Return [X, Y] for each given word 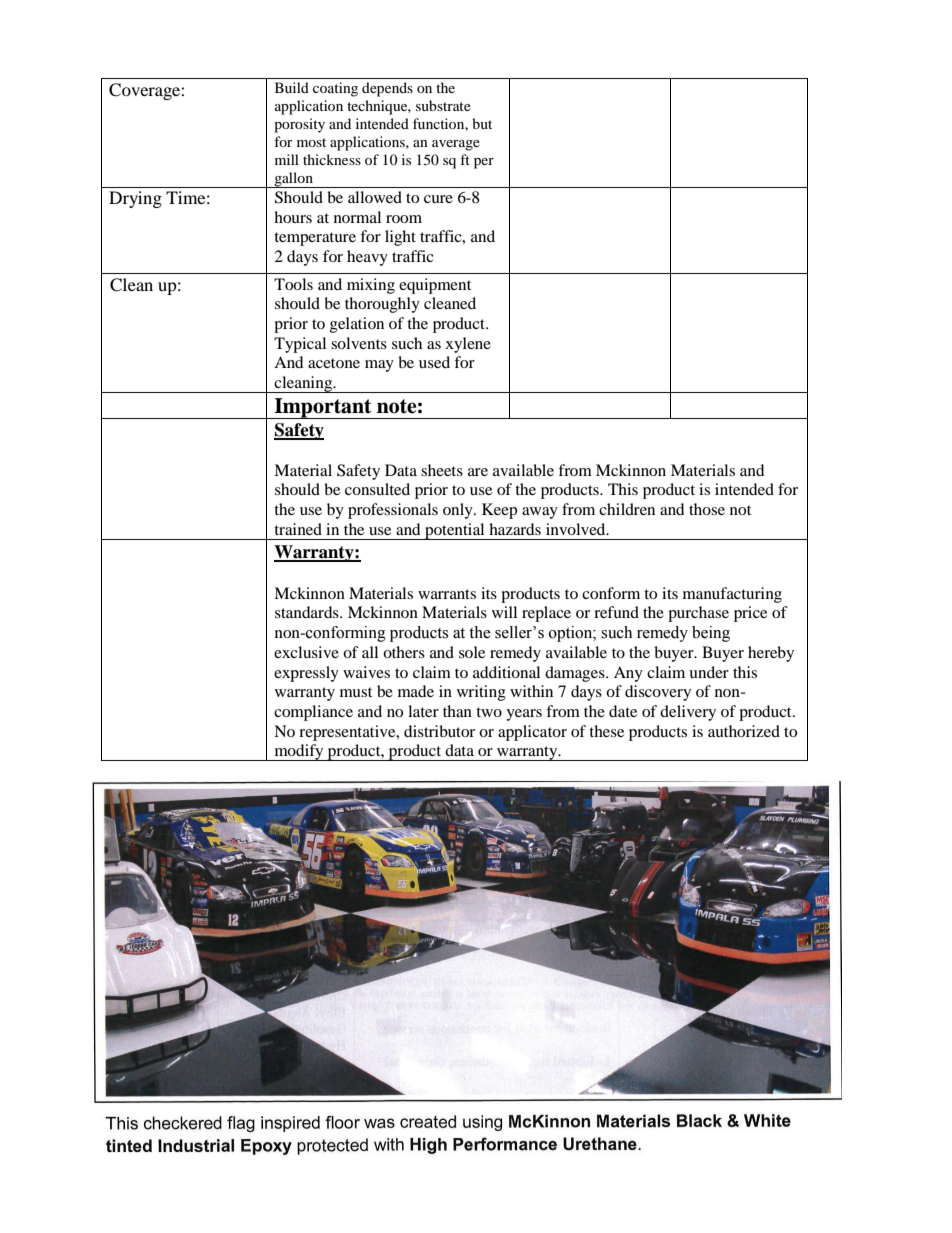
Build [292, 87]
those [707, 509]
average [456, 145]
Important [323, 408]
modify [299, 752]
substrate [443, 105]
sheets [442, 470]
